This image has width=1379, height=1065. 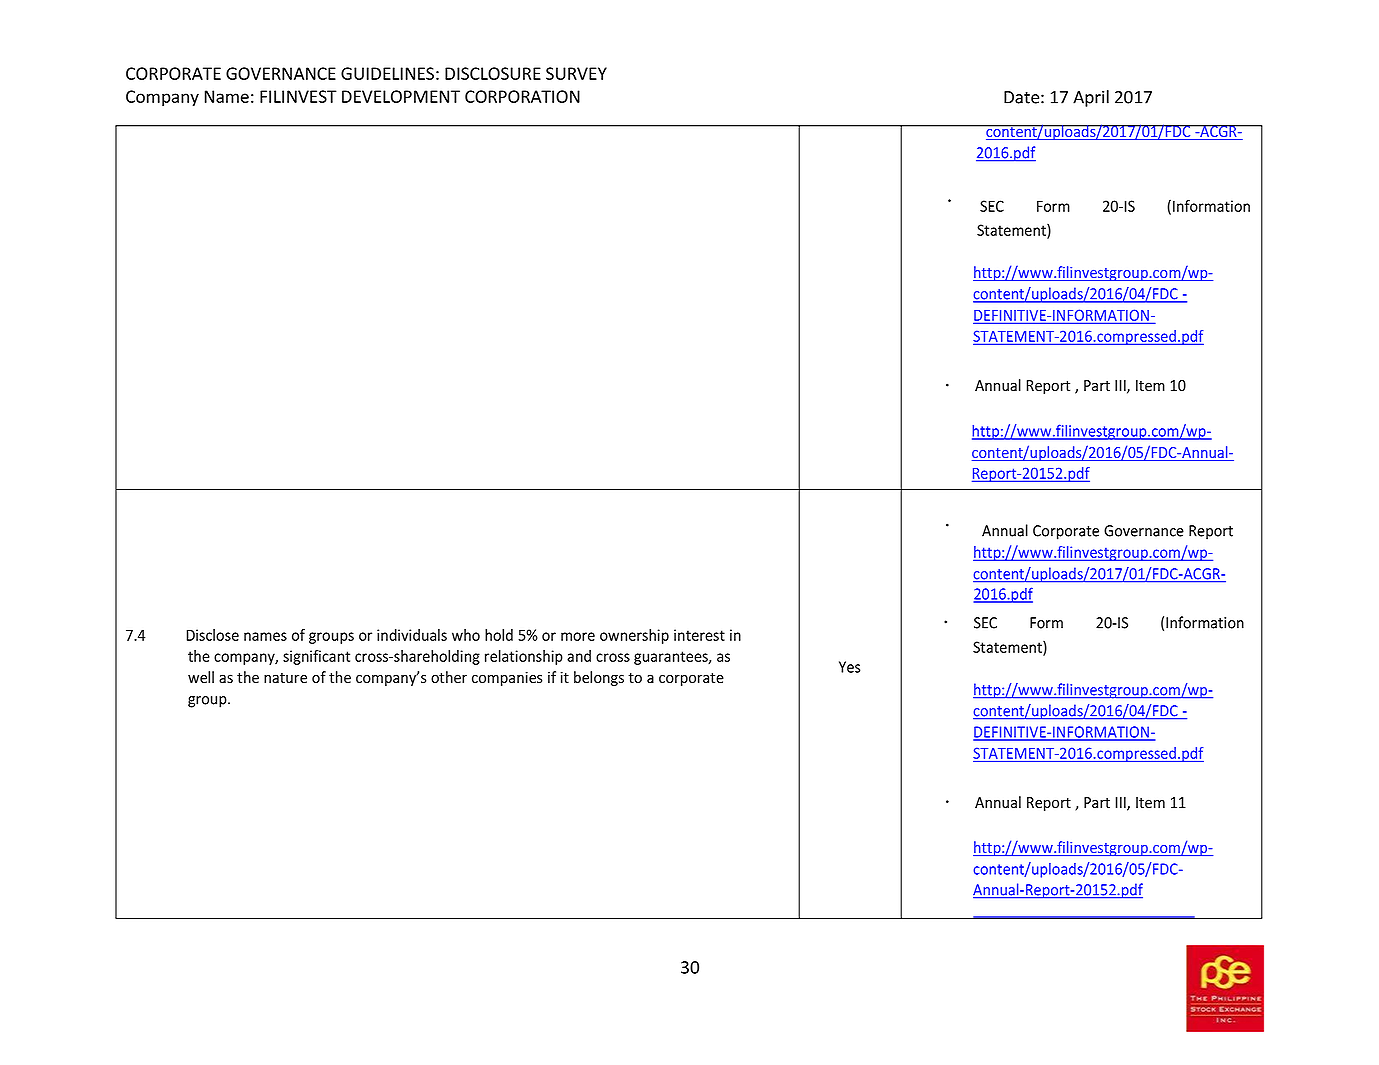 What do you see at coordinates (522, 96) in the image?
I see `CORPORATION` at bounding box center [522, 96].
